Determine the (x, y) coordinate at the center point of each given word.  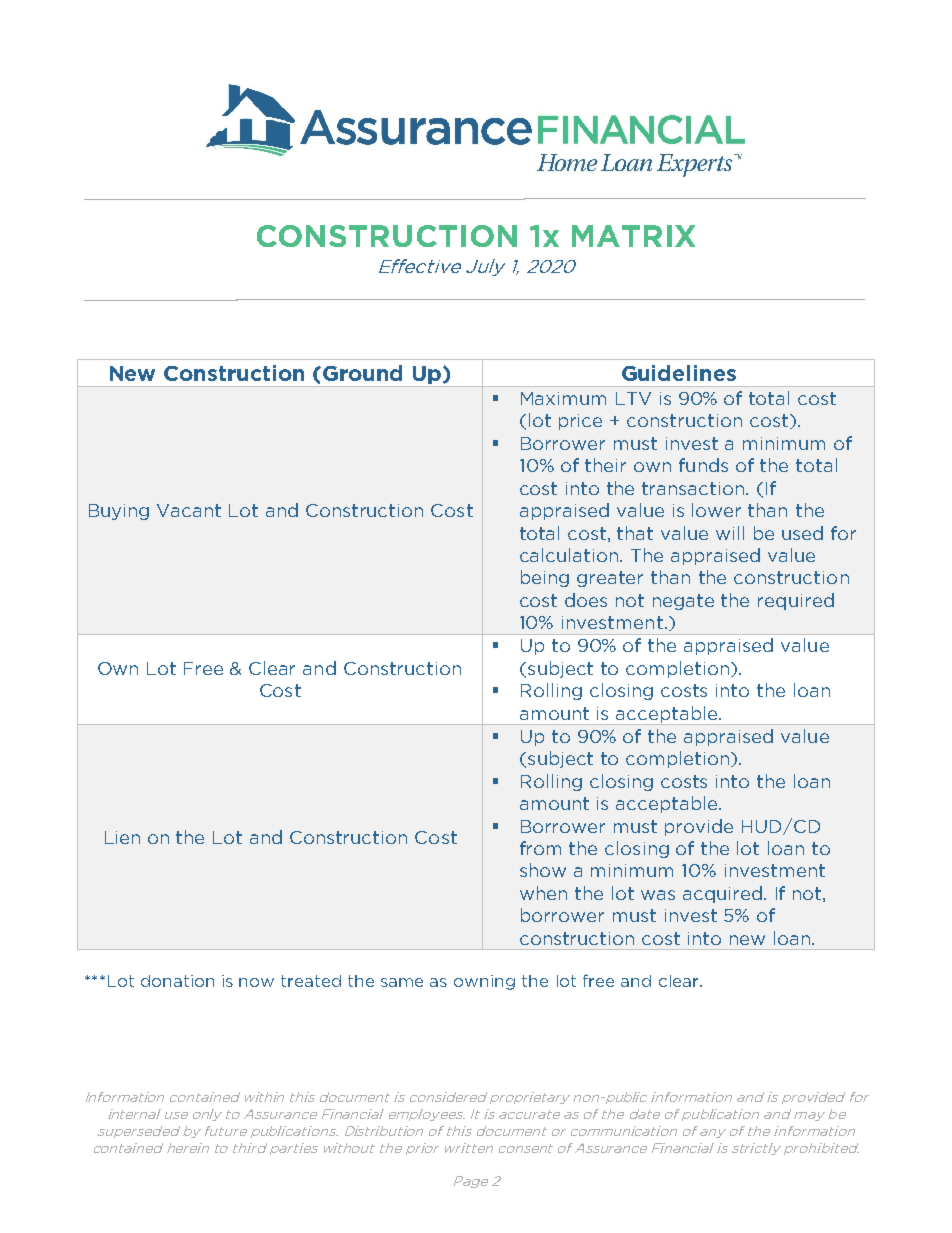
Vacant (189, 510)
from (540, 848)
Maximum (563, 398)
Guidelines (679, 373)
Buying (119, 512)
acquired (724, 894)
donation (177, 981)
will (730, 533)
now (256, 982)
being (545, 578)
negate (683, 602)
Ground (362, 373)
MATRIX (633, 236)
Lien (122, 837)
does (586, 600)
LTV (633, 398)
